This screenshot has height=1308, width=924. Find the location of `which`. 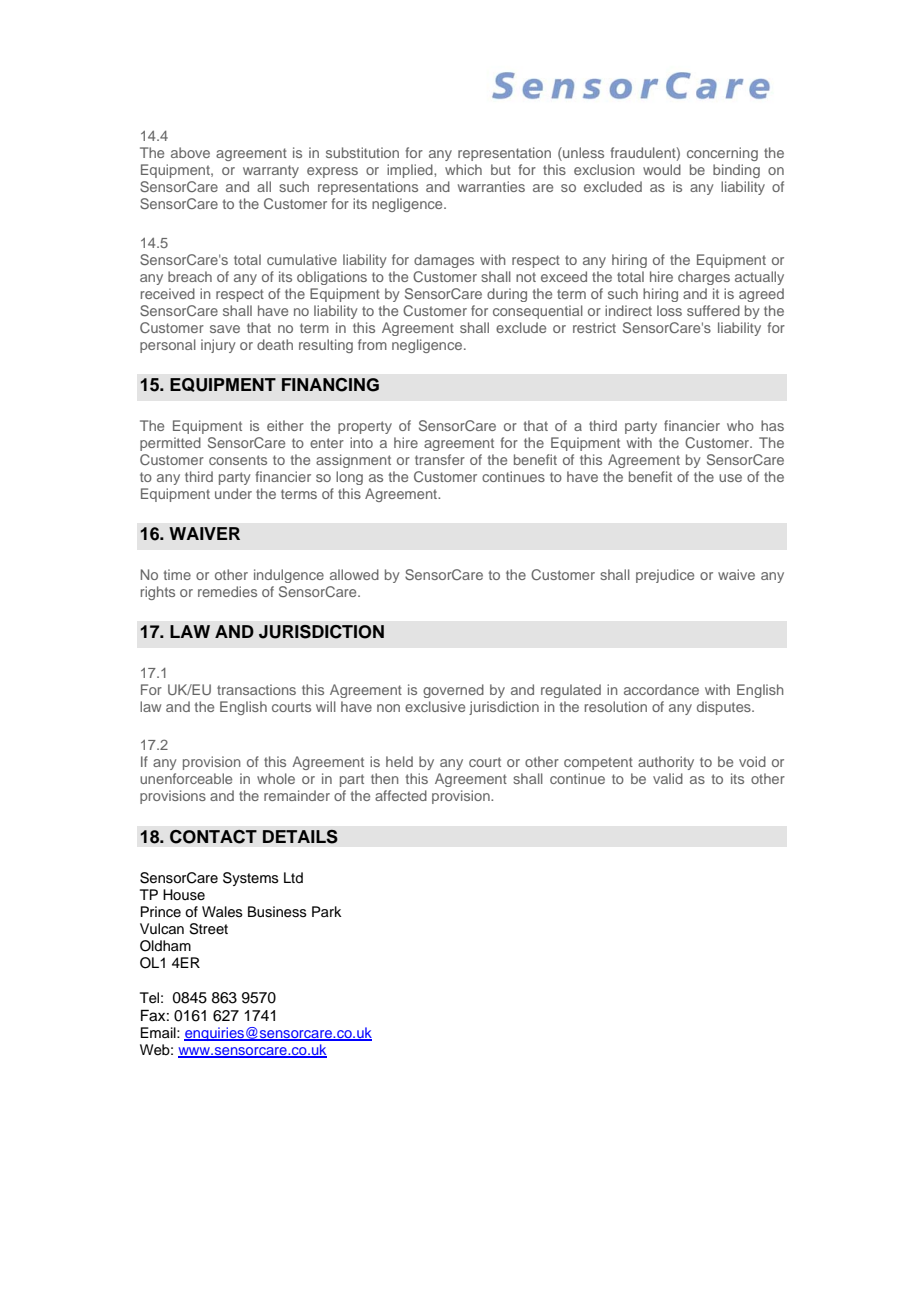

which is located at coordinates (463, 169).
